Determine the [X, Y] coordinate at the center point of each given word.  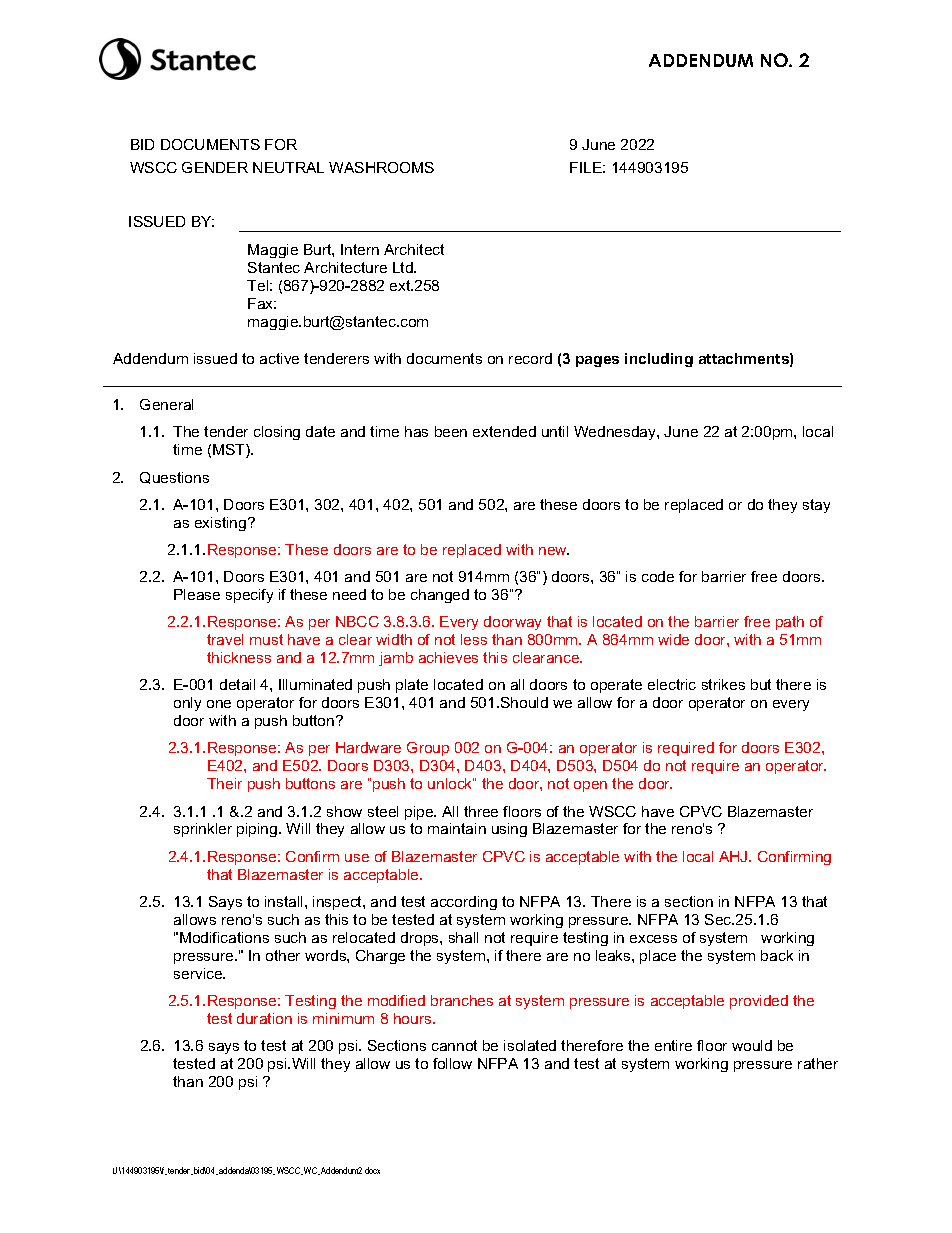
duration [264, 1018]
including [659, 360]
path [790, 623]
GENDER [215, 167]
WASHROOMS [381, 167]
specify [249, 596]
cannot [454, 1045]
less [474, 639]
